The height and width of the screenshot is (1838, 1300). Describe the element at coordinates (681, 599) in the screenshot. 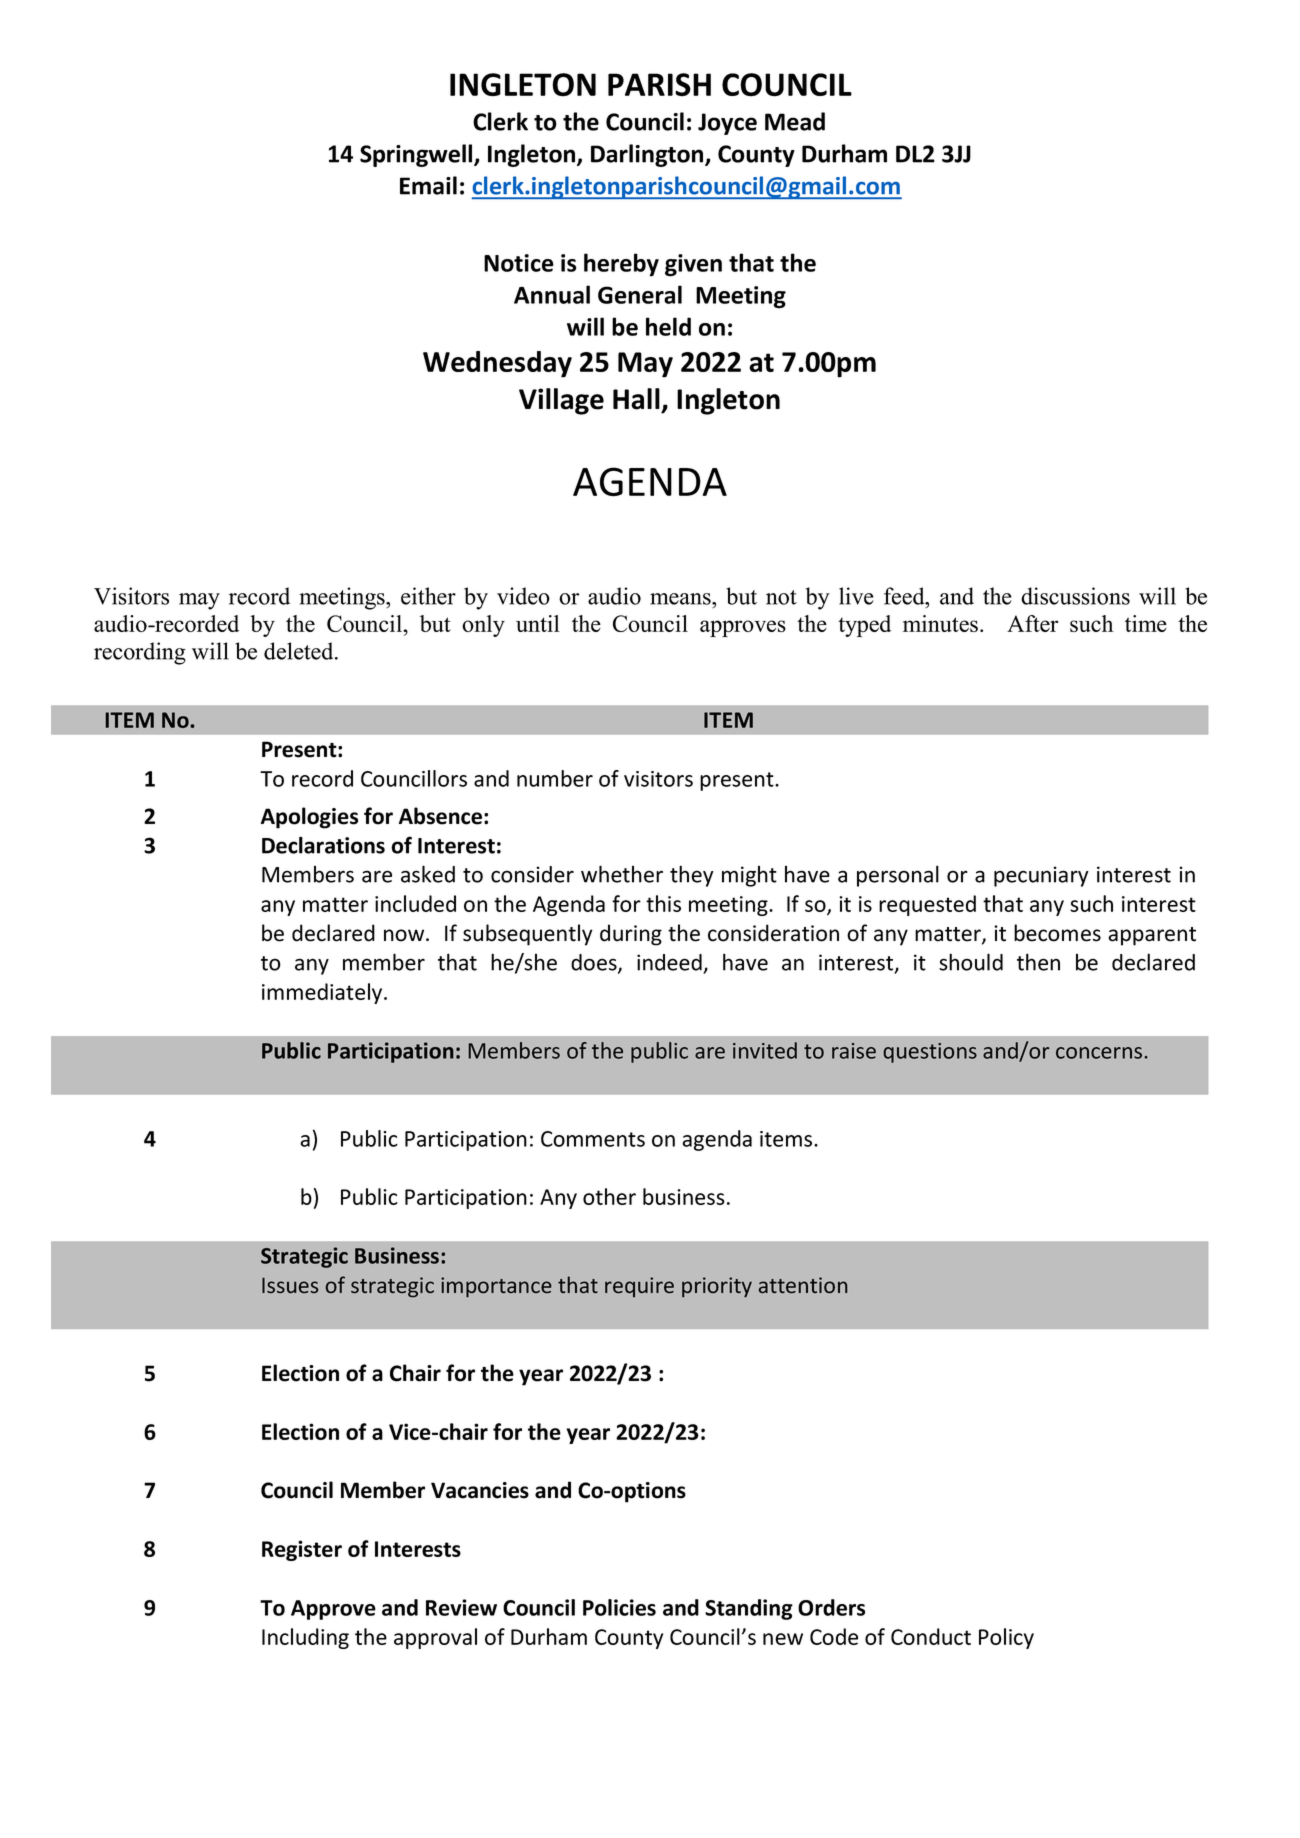

I see `means` at that location.
